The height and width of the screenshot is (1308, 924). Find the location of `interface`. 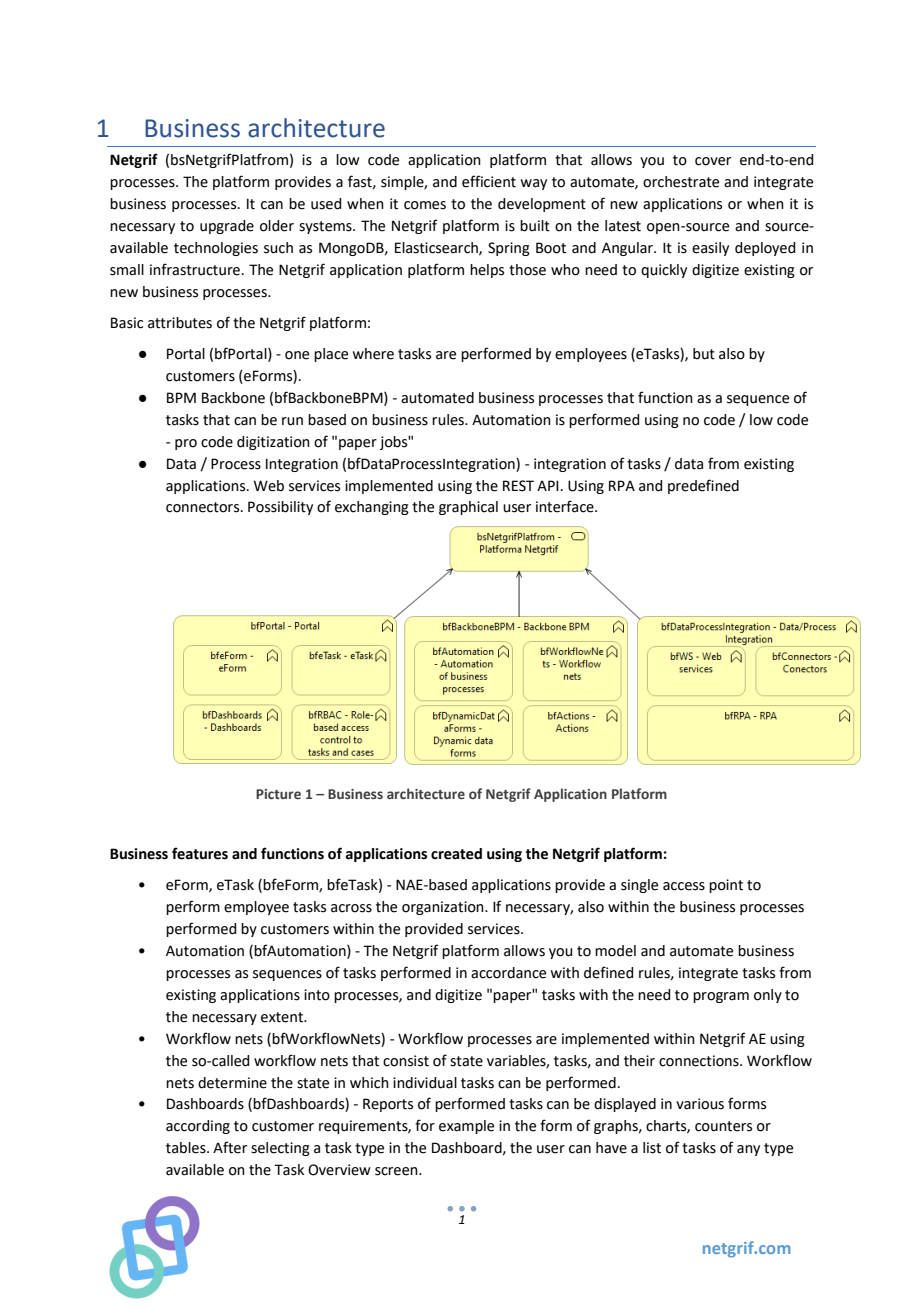

interface is located at coordinates (566, 506).
